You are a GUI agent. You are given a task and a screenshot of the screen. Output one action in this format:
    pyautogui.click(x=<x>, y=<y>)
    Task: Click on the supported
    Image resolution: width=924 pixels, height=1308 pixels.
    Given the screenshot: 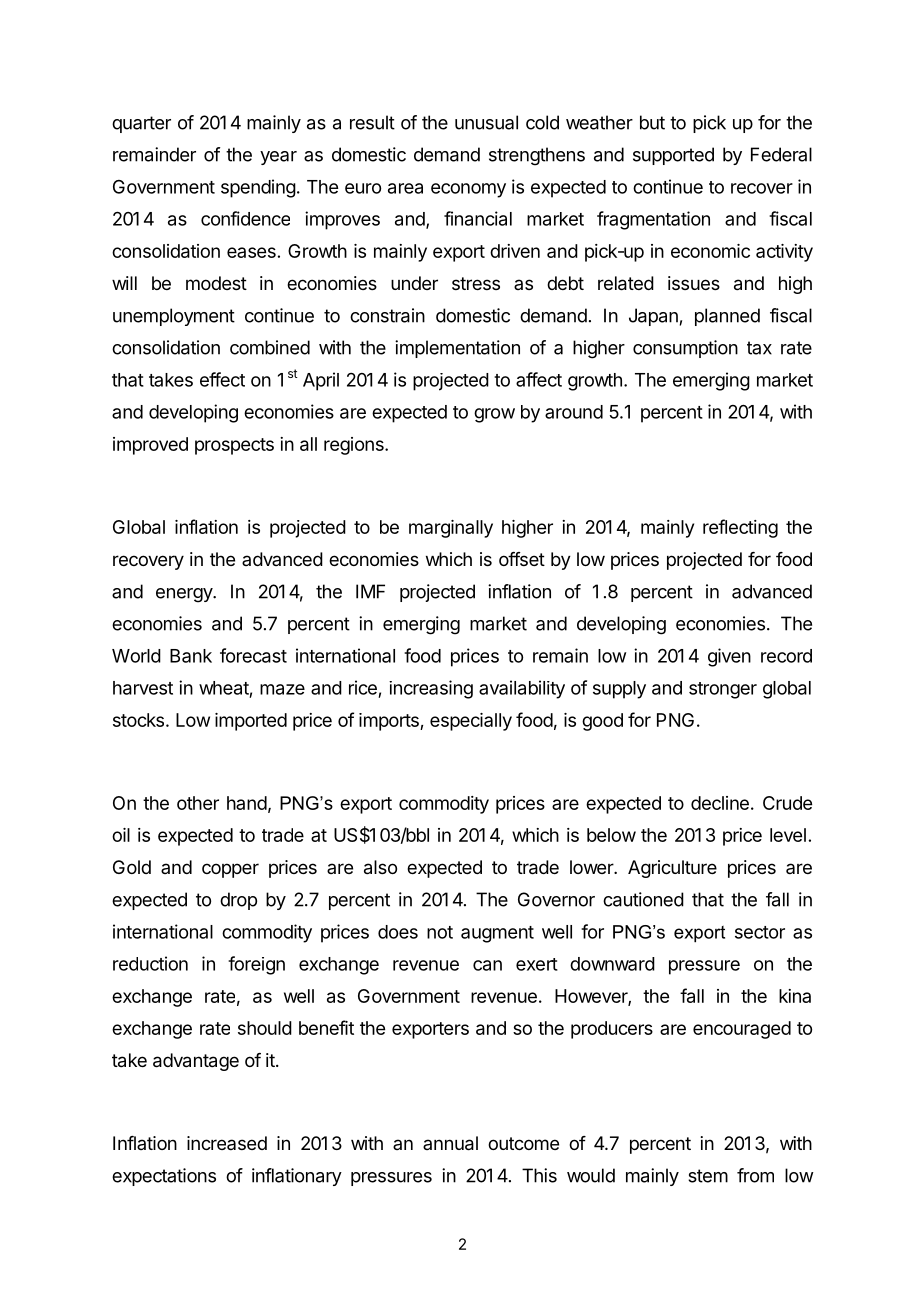 What is the action you would take?
    pyautogui.click(x=673, y=156)
